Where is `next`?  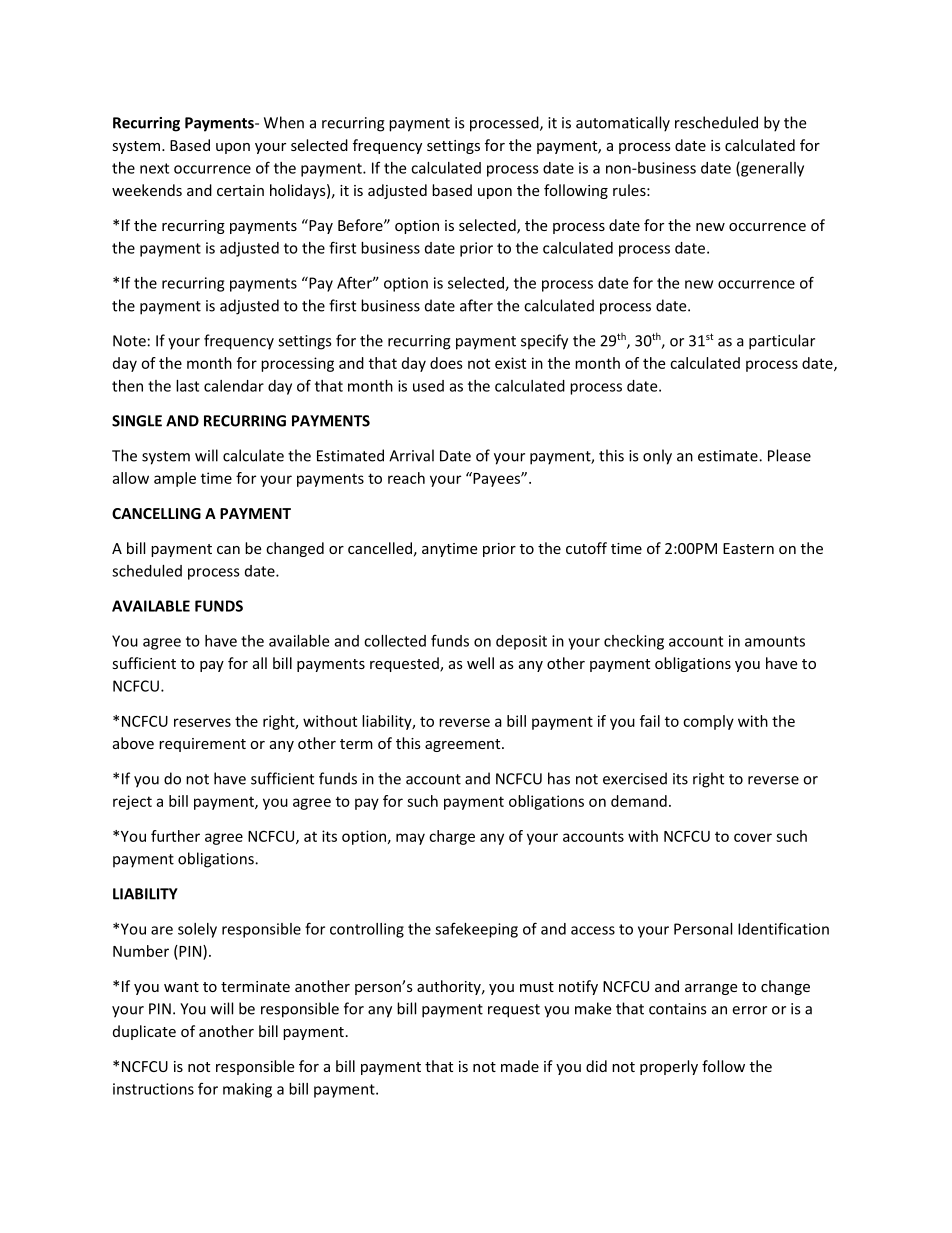 next is located at coordinates (154, 168).
